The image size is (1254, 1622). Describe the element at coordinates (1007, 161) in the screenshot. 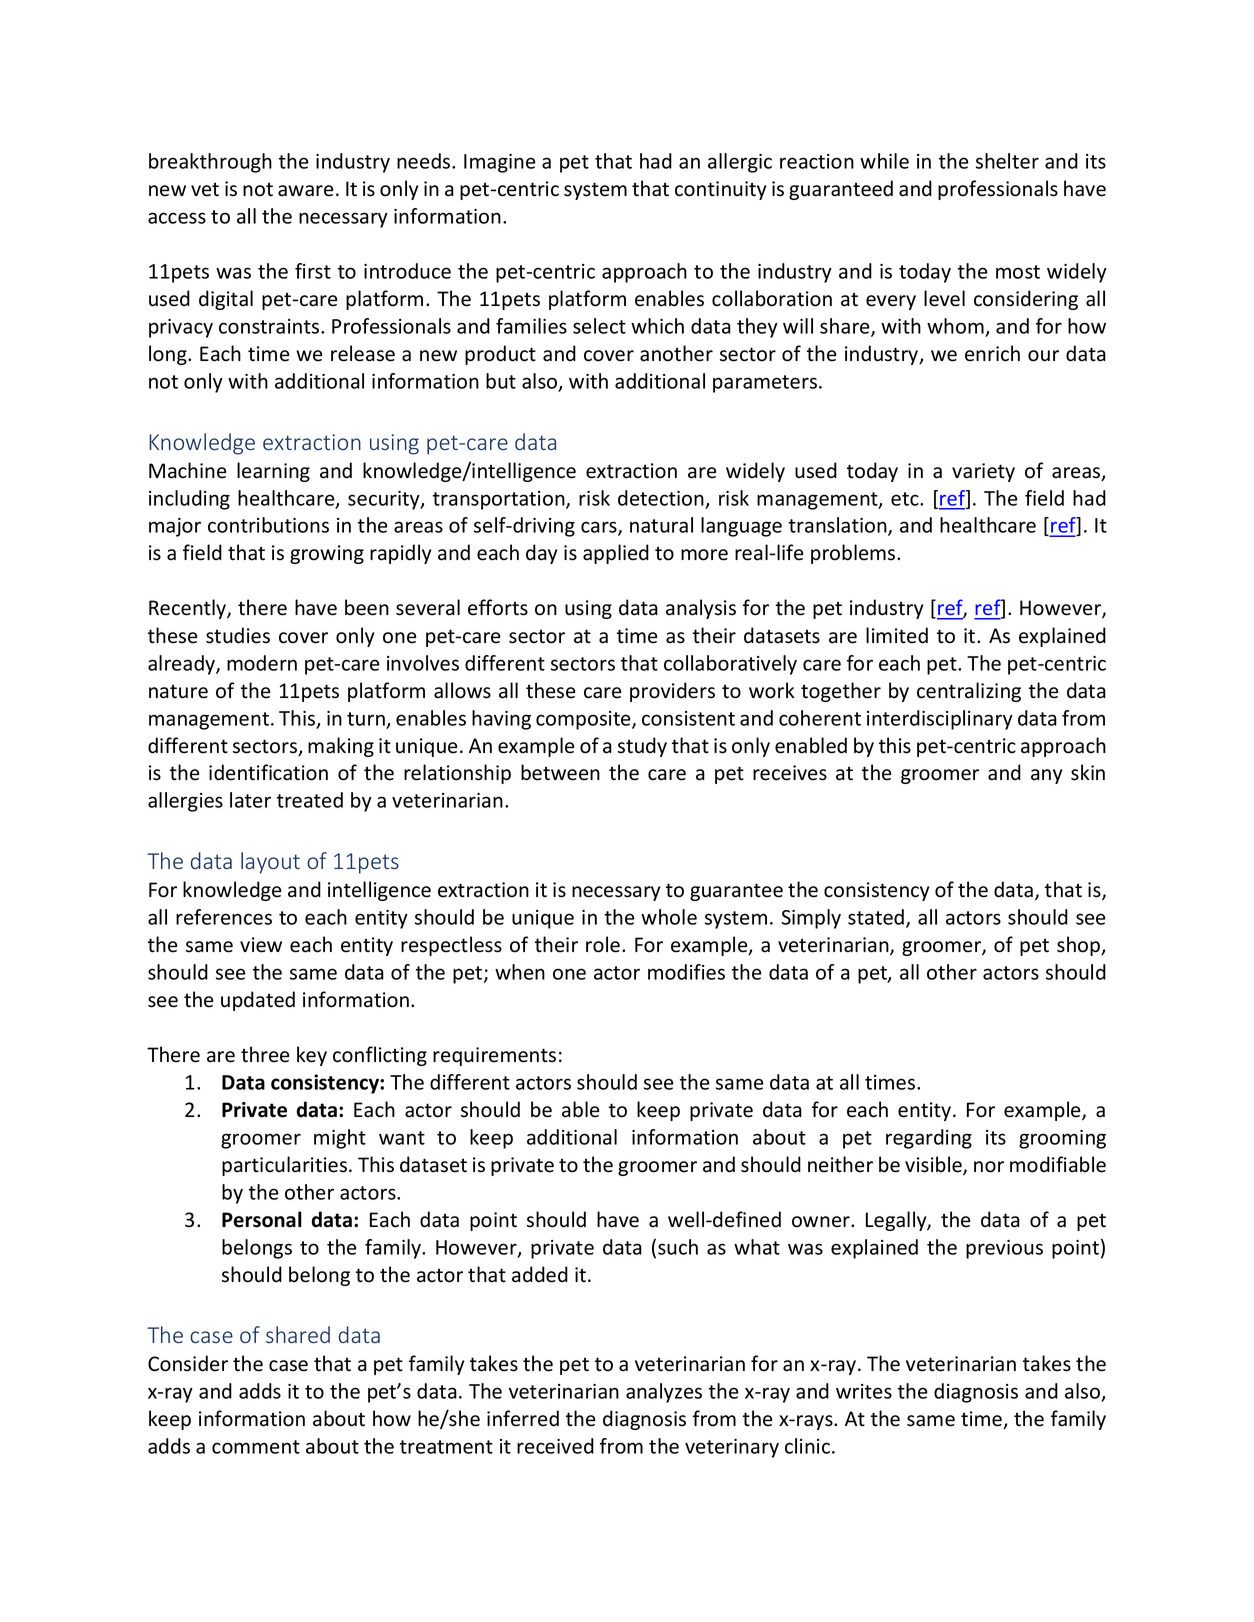

I see `shelter` at that location.
